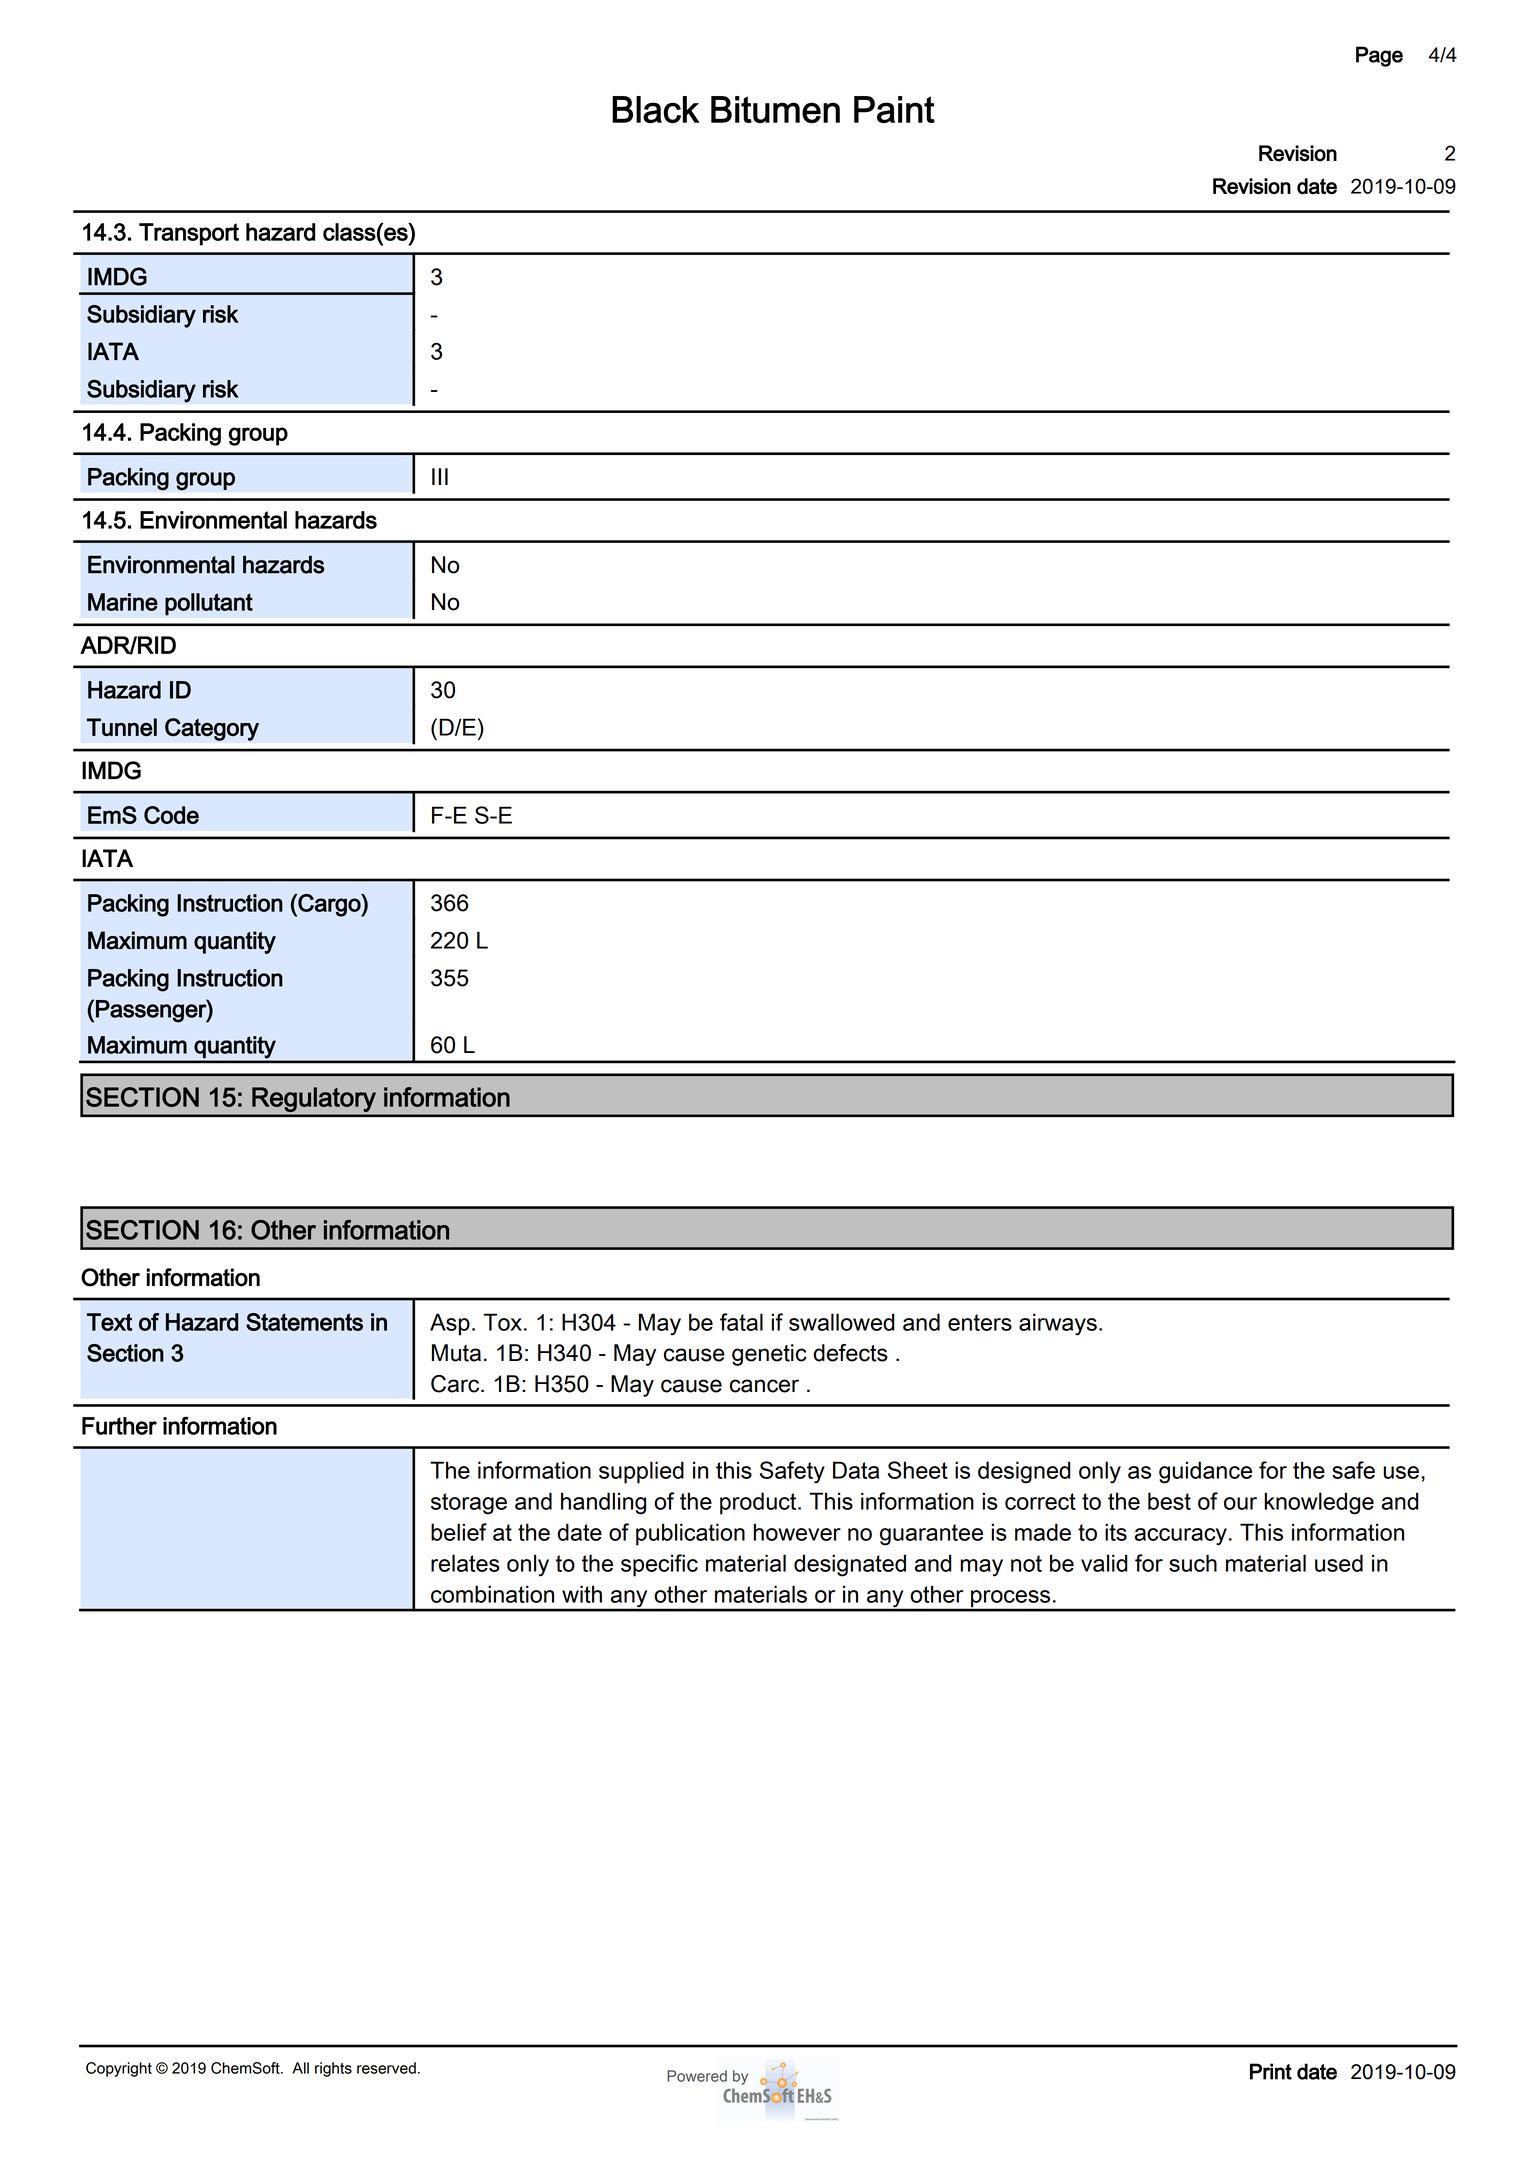  What do you see at coordinates (741, 1322) in the image?
I see `fatal` at bounding box center [741, 1322].
